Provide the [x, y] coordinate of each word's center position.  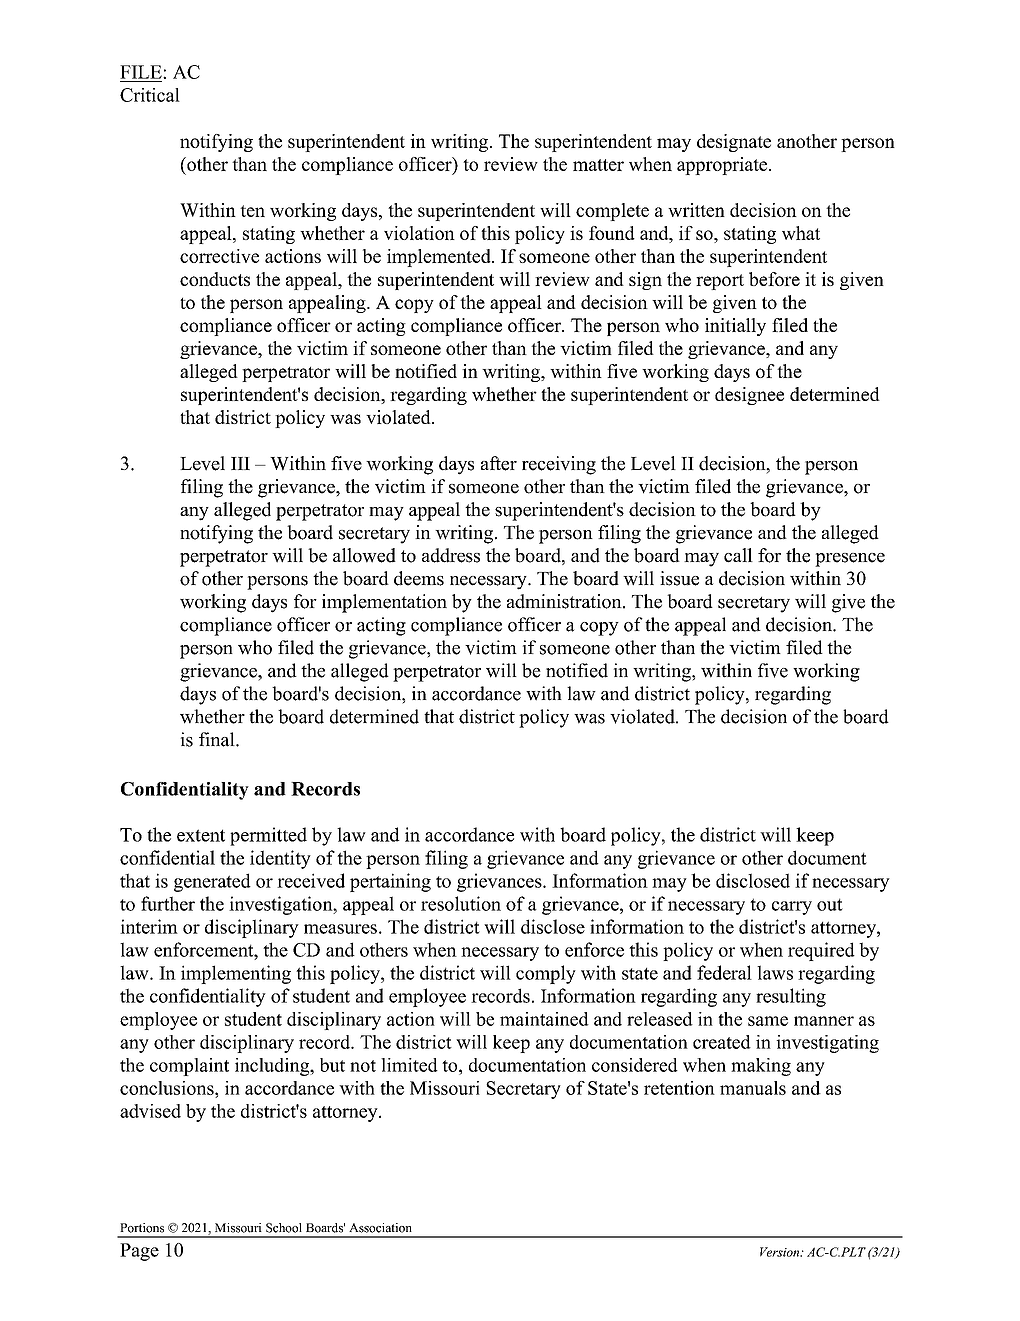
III [240, 463]
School [284, 1228]
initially [735, 327]
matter [598, 165]
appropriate [723, 166]
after [499, 463]
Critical [150, 95]
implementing [236, 974]
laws [775, 972]
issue [679, 578]
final [218, 739]
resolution [461, 903]
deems [419, 578]
